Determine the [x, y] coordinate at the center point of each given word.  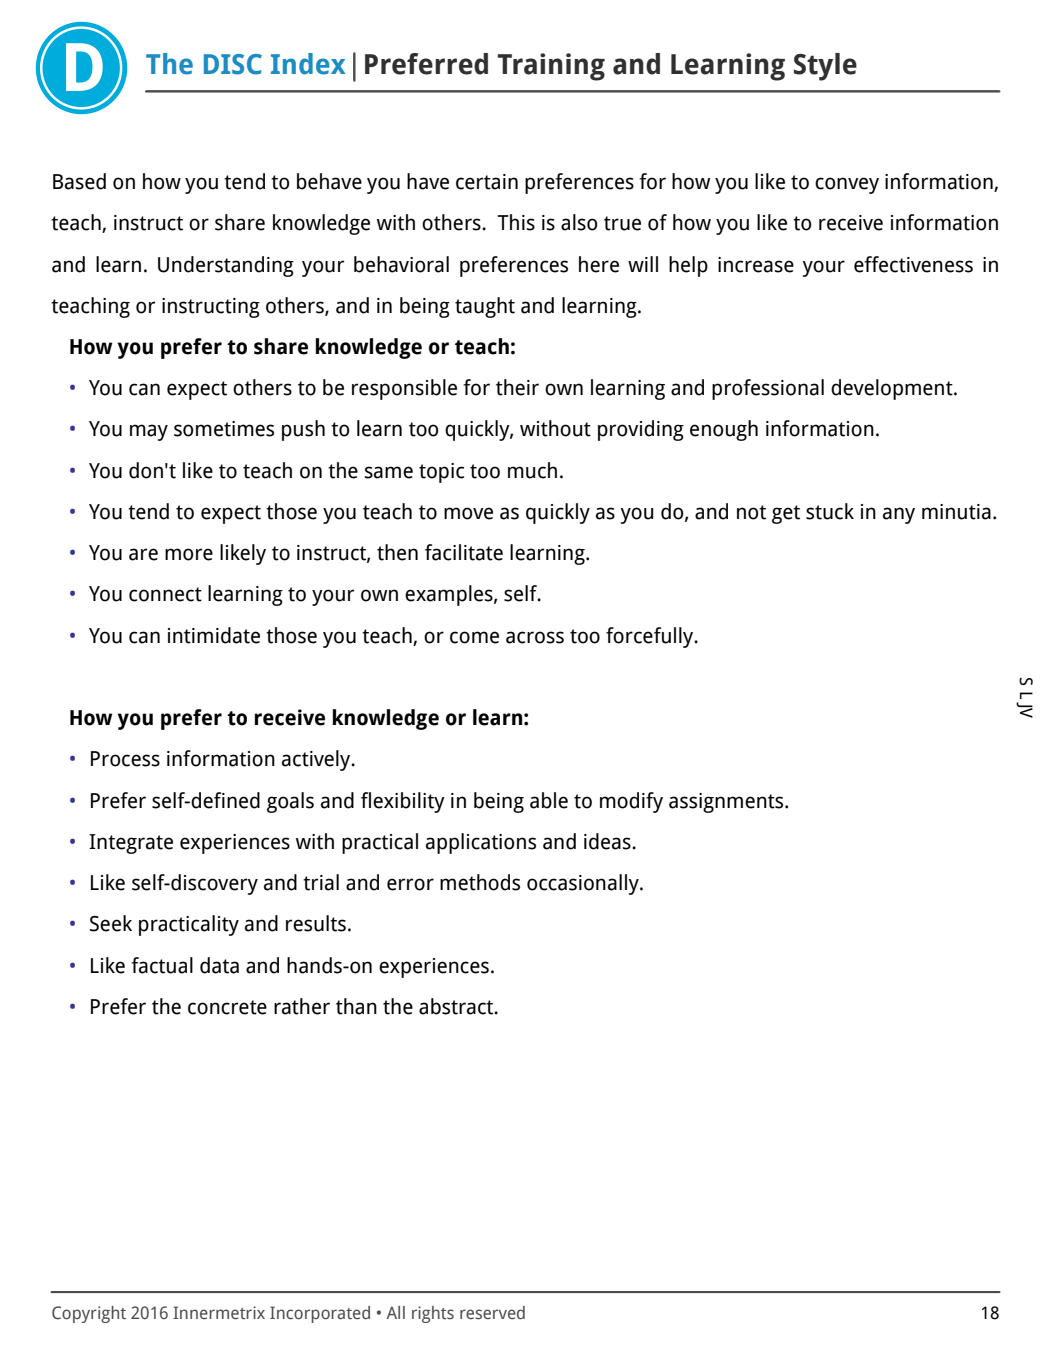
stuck [830, 511]
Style [825, 67]
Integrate [131, 844]
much [532, 470]
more [189, 554]
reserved [492, 1313]
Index [308, 64]
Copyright [89, 1314]
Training [551, 67]
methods [480, 882]
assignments [727, 803]
